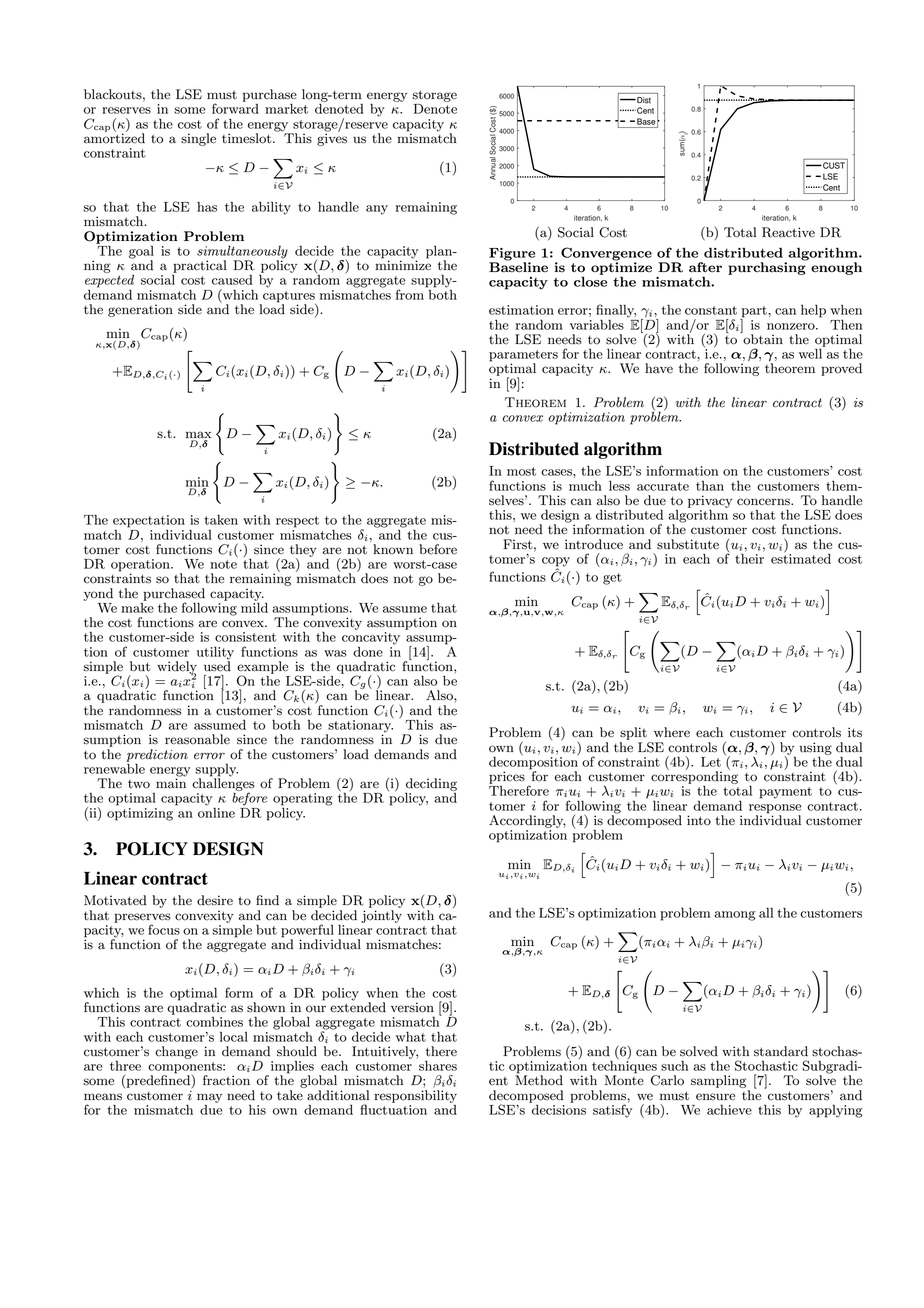 This screenshot has width=924, height=1308. I want to click on shares, so click(438, 1066).
